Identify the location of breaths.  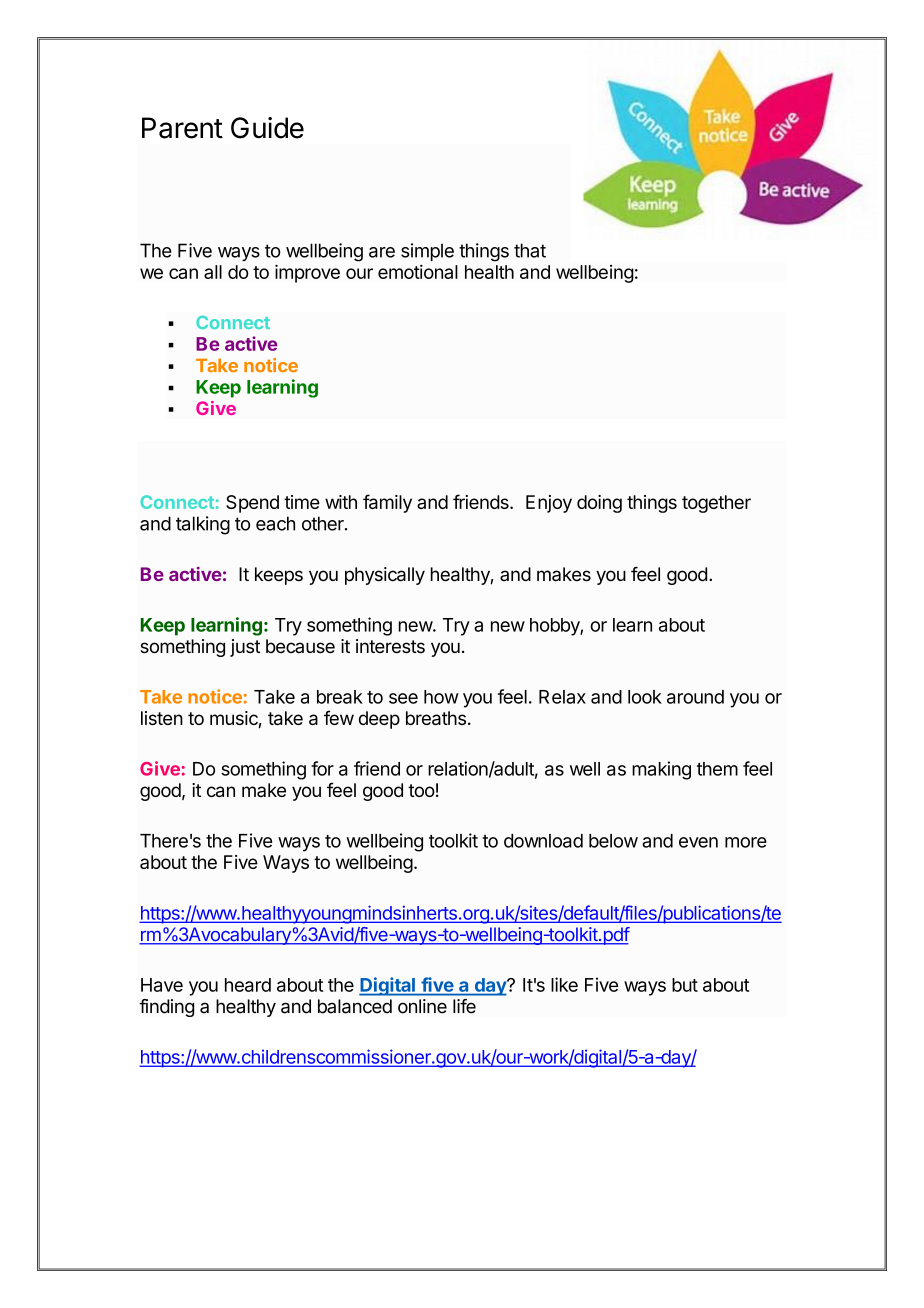
(436, 718).
